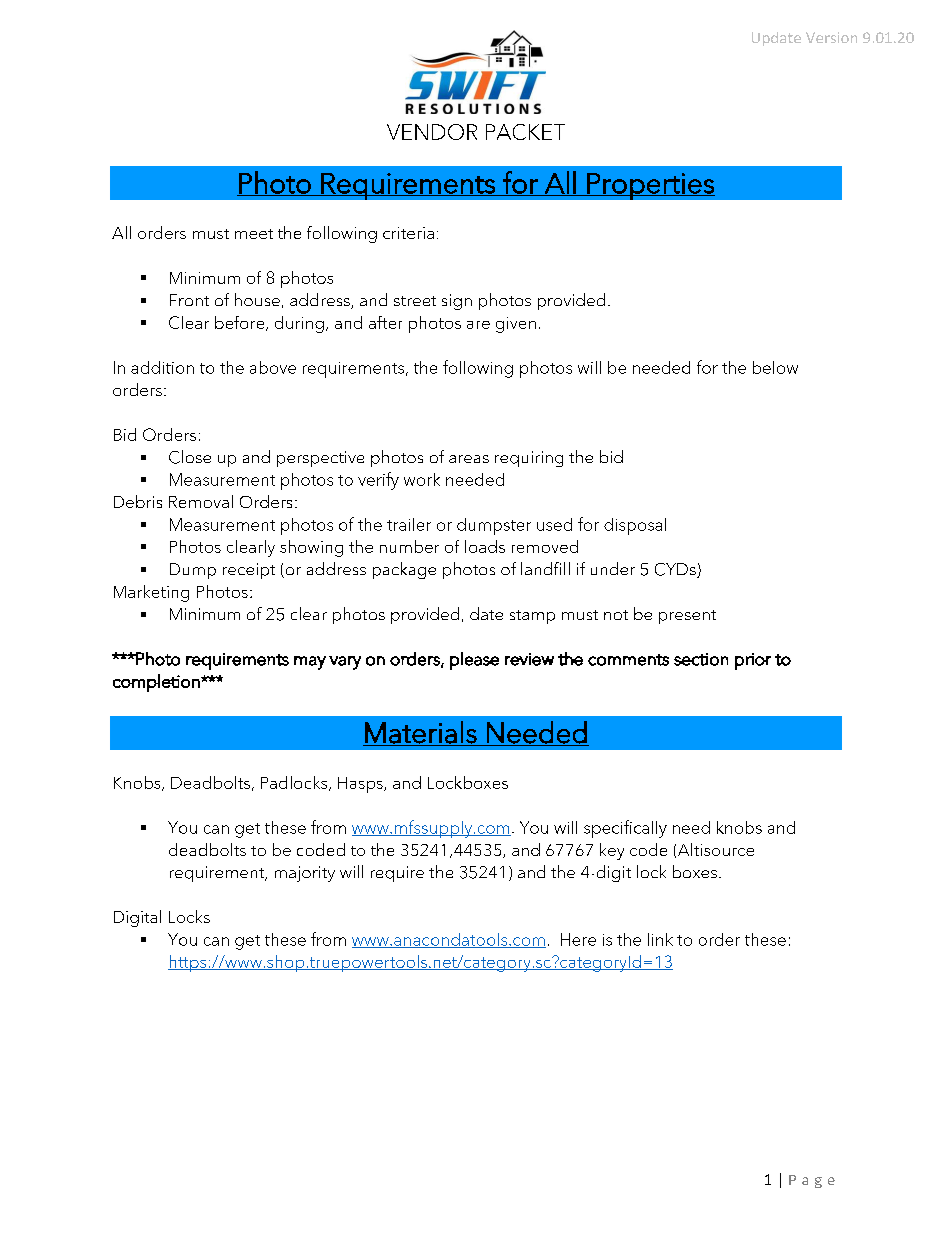  Describe the element at coordinates (660, 939) in the image. I see `link` at that location.
